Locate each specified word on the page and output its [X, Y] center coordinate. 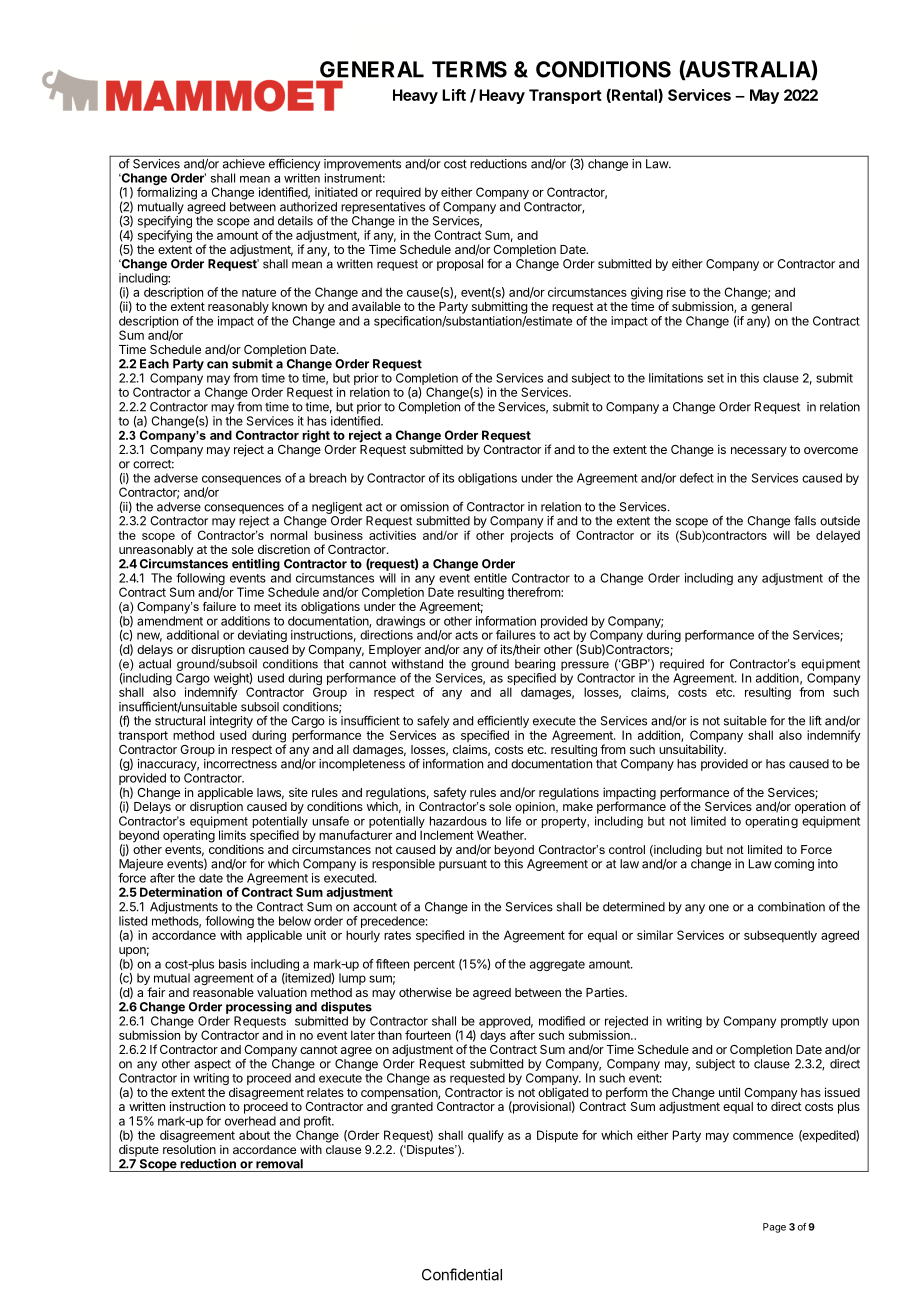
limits [232, 835]
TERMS [469, 69]
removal [279, 1164]
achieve [244, 164]
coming [794, 865]
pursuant [463, 865]
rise [676, 292]
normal [289, 535]
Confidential [462, 1274]
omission [424, 507]
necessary [759, 452]
